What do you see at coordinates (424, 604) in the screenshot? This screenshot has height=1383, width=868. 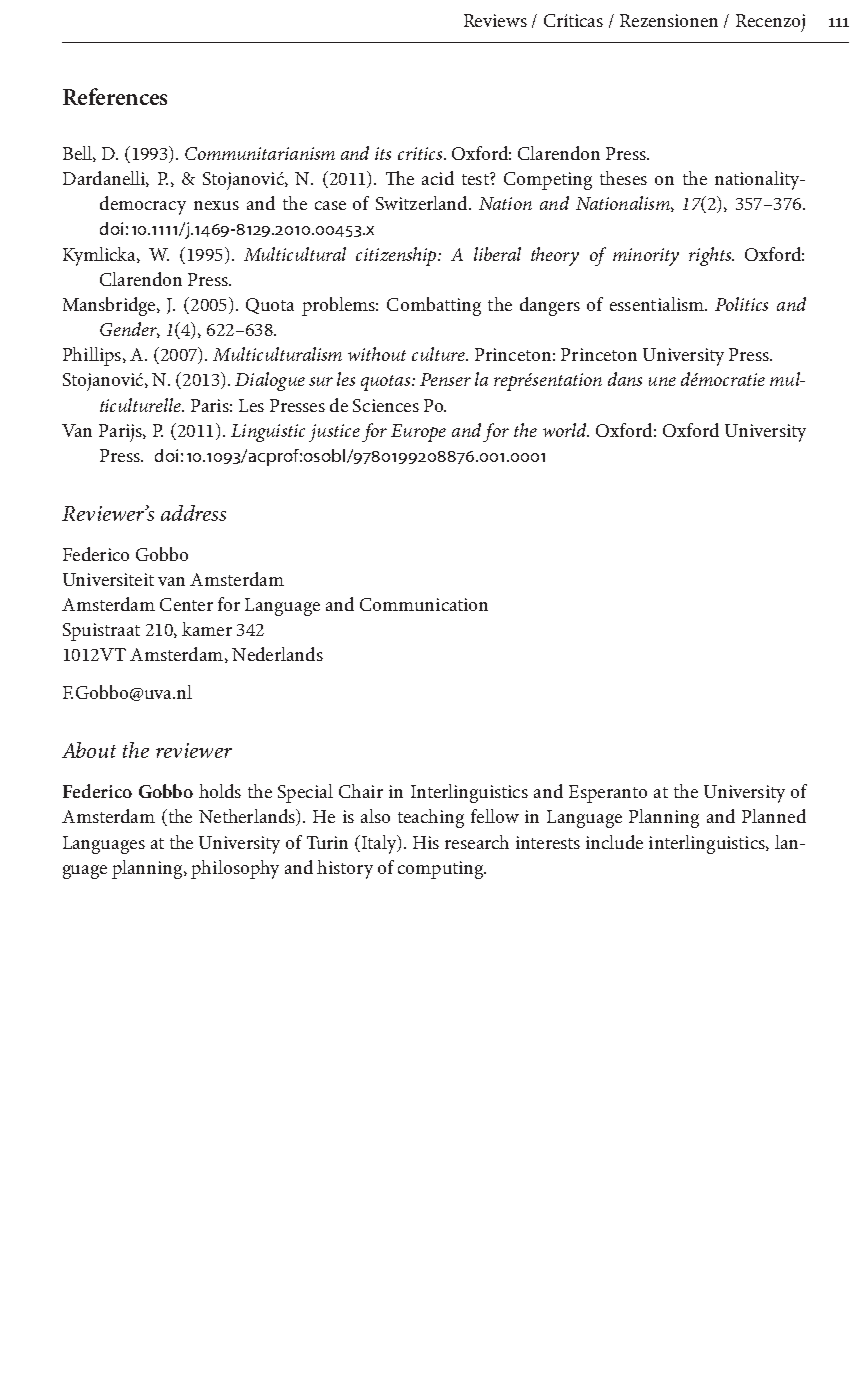 I see `Communication` at bounding box center [424, 604].
